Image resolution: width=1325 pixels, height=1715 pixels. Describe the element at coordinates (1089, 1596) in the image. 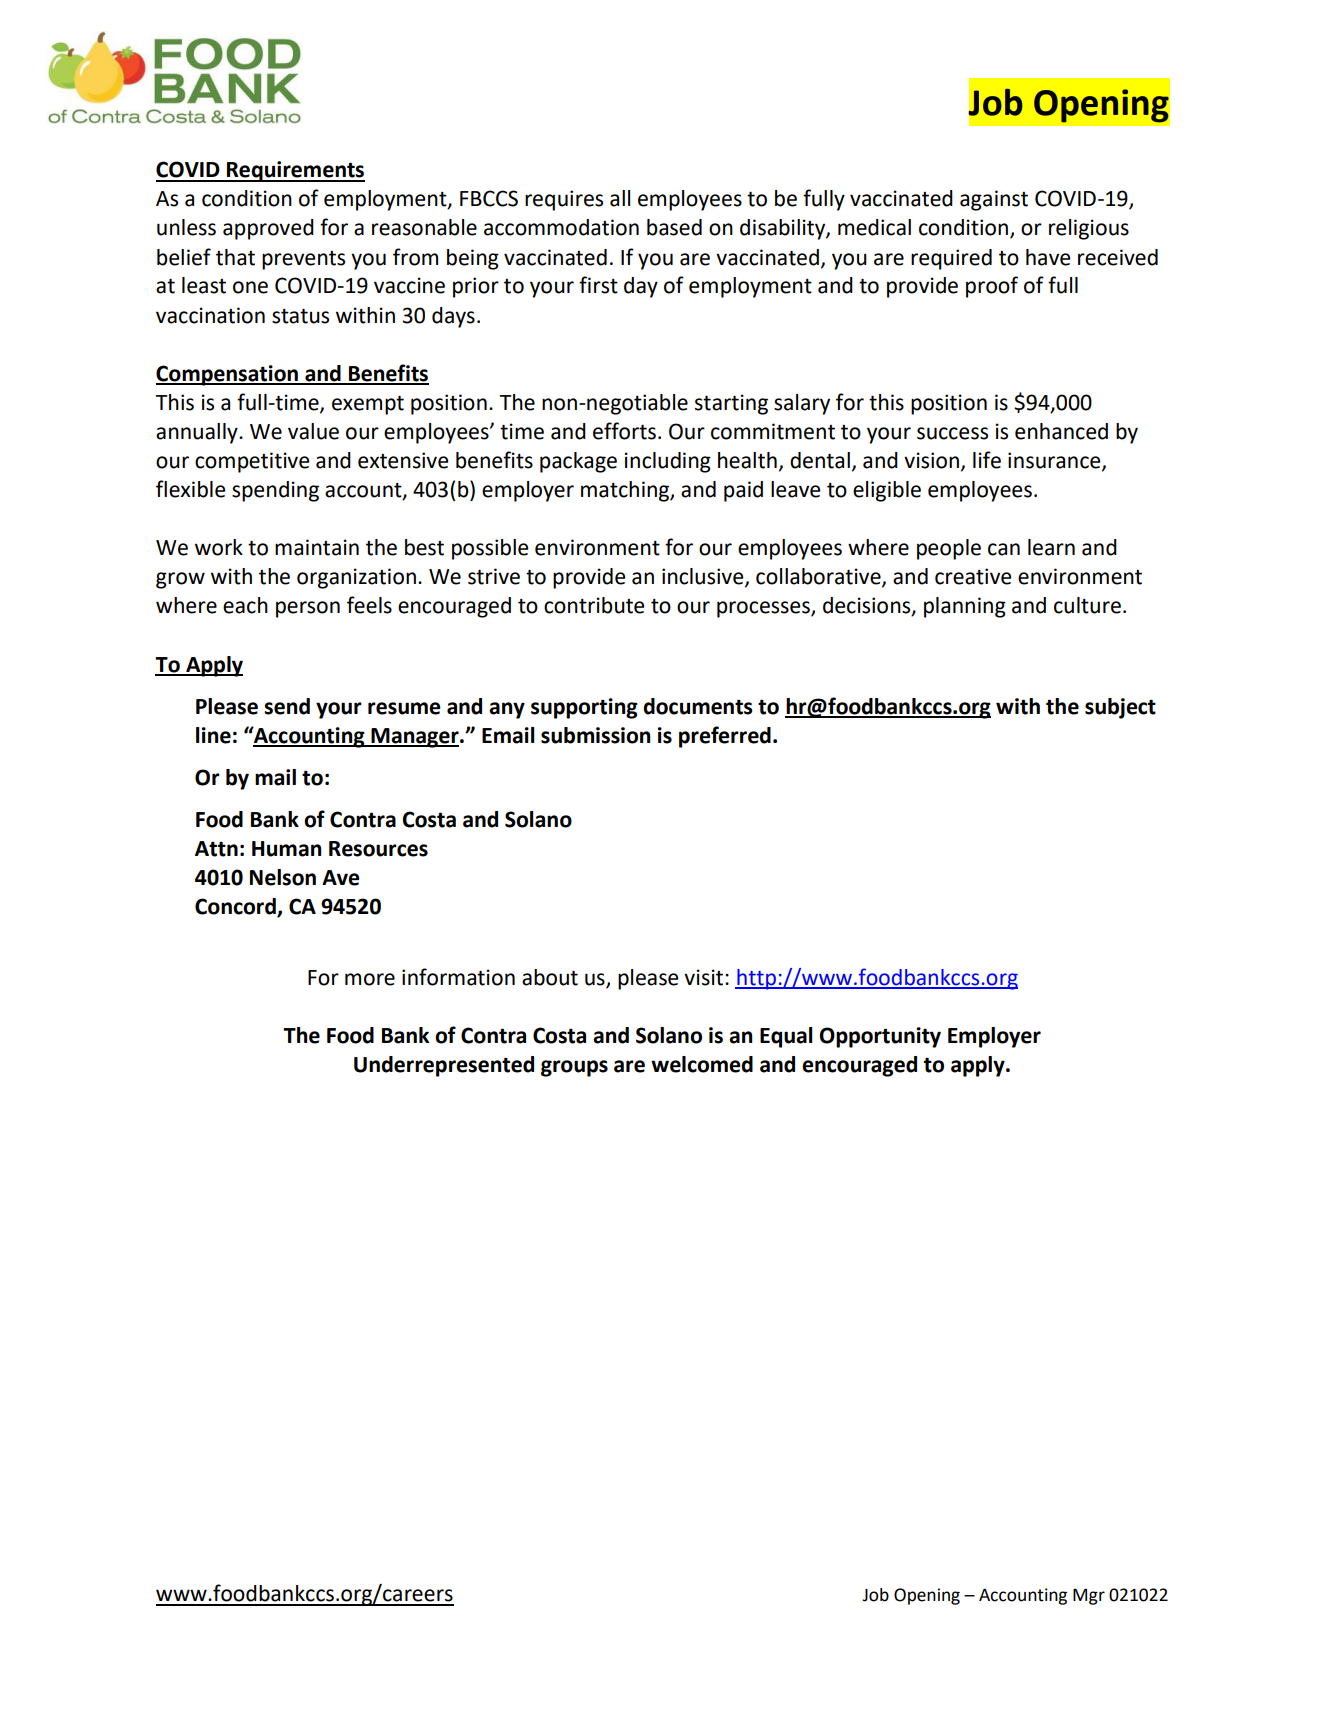

I see `Mgr` at that location.
